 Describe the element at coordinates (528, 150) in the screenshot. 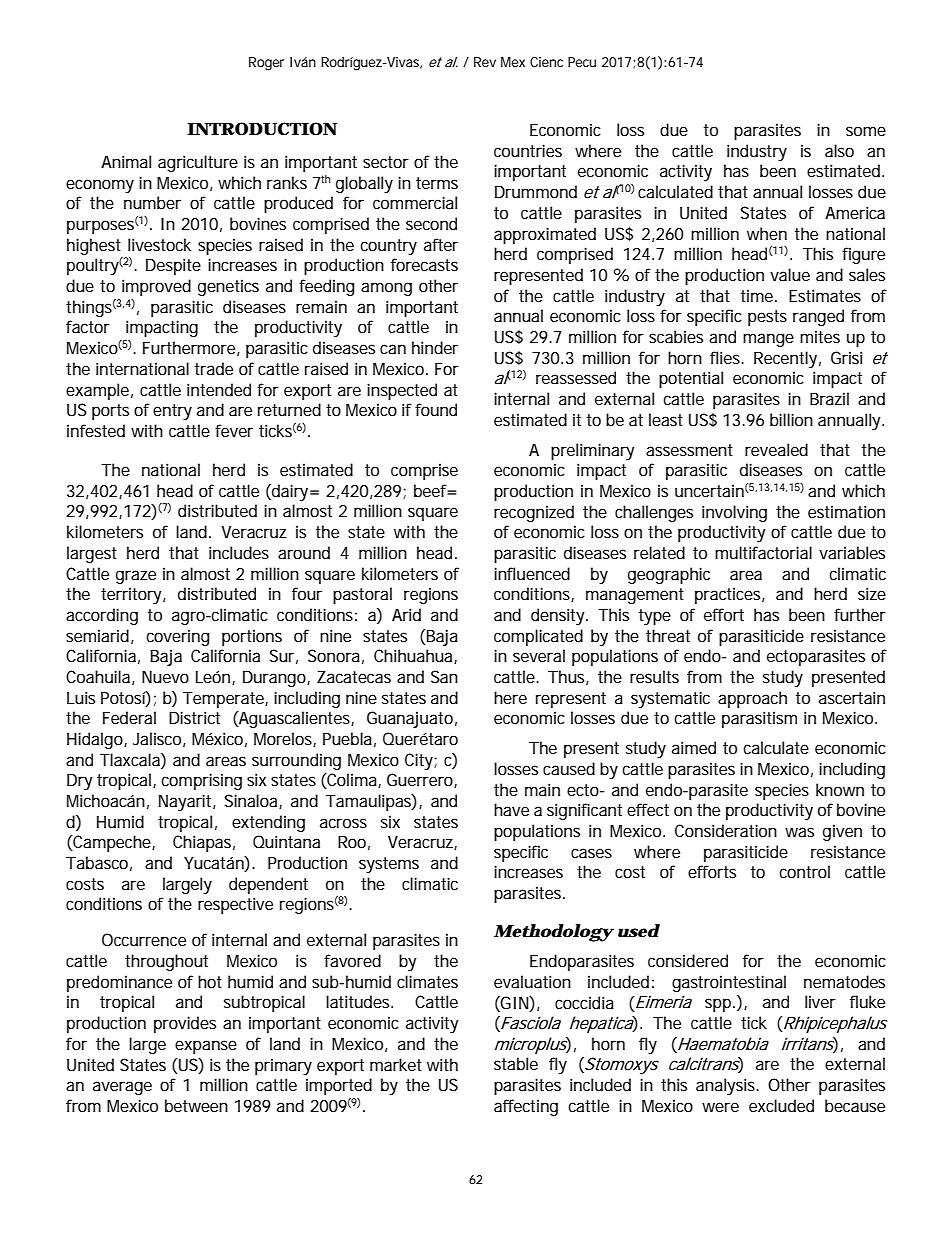

I see `countries` at that location.
